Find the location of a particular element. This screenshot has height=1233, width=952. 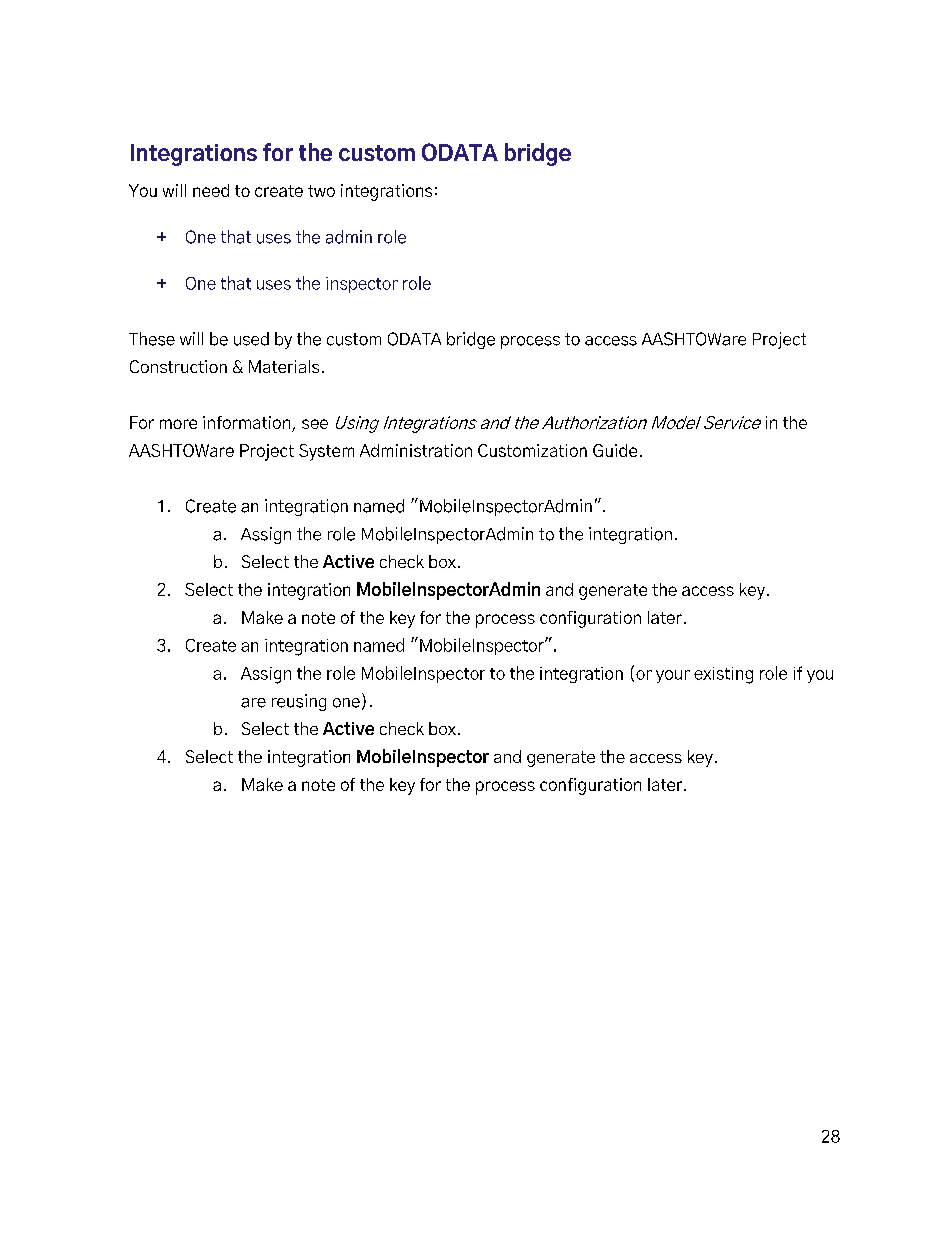

Construction is located at coordinates (178, 366).
